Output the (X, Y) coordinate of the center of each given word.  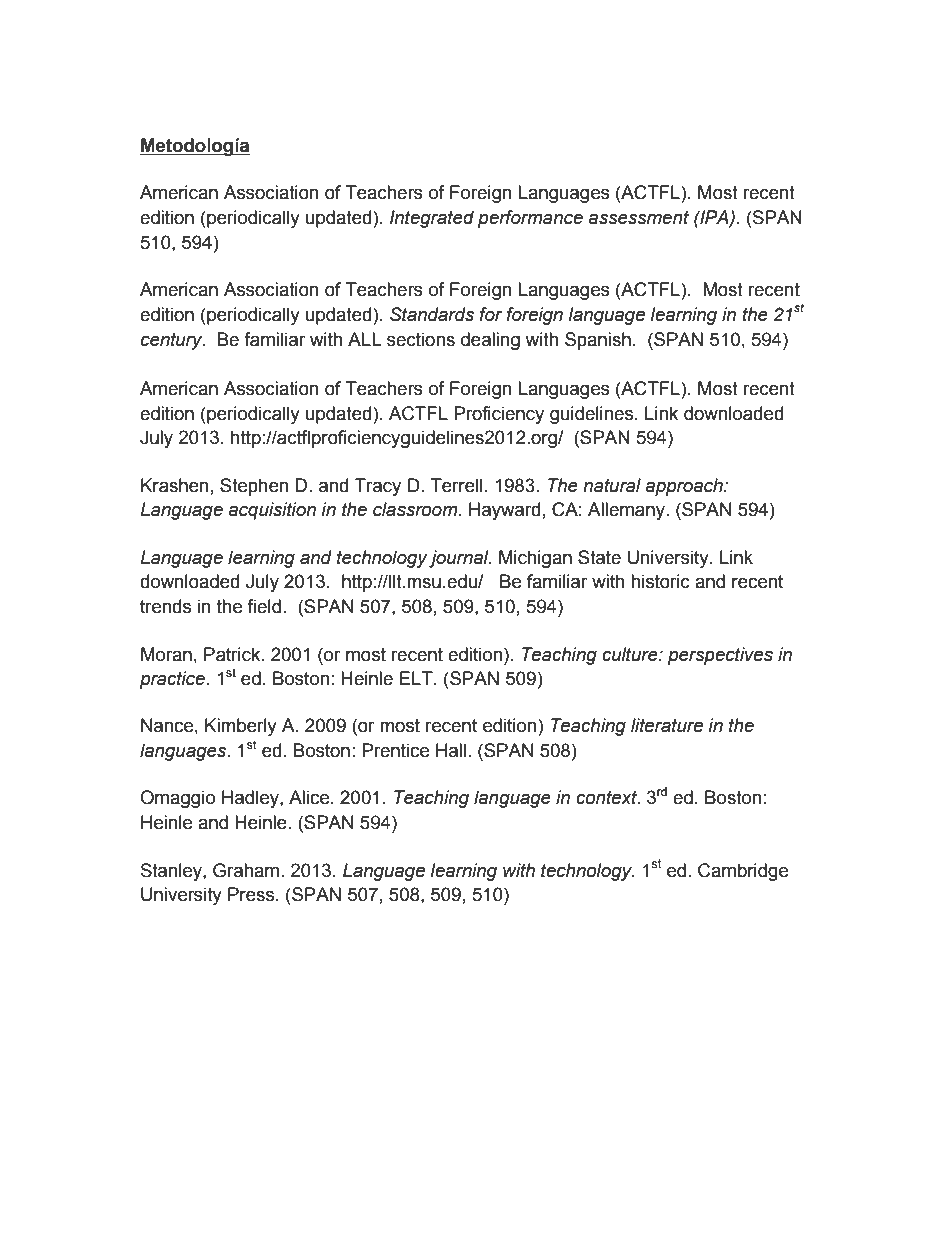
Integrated (432, 219)
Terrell (456, 485)
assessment (638, 218)
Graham (246, 870)
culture (631, 654)
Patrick (233, 654)
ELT (417, 678)
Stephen (254, 487)
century (173, 341)
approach (685, 487)
